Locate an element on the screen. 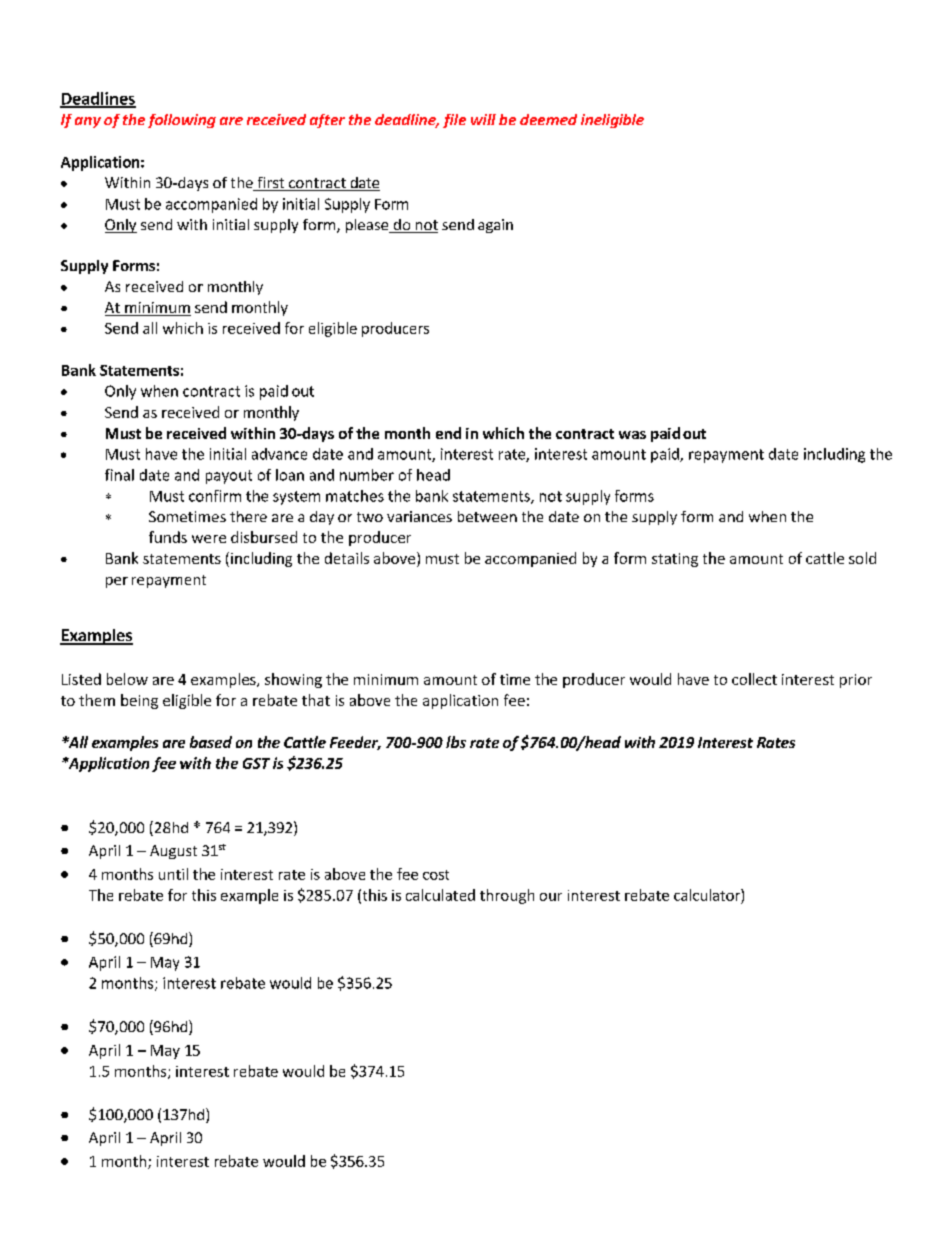 The image size is (952, 1233). deemed is located at coordinates (548, 119).
